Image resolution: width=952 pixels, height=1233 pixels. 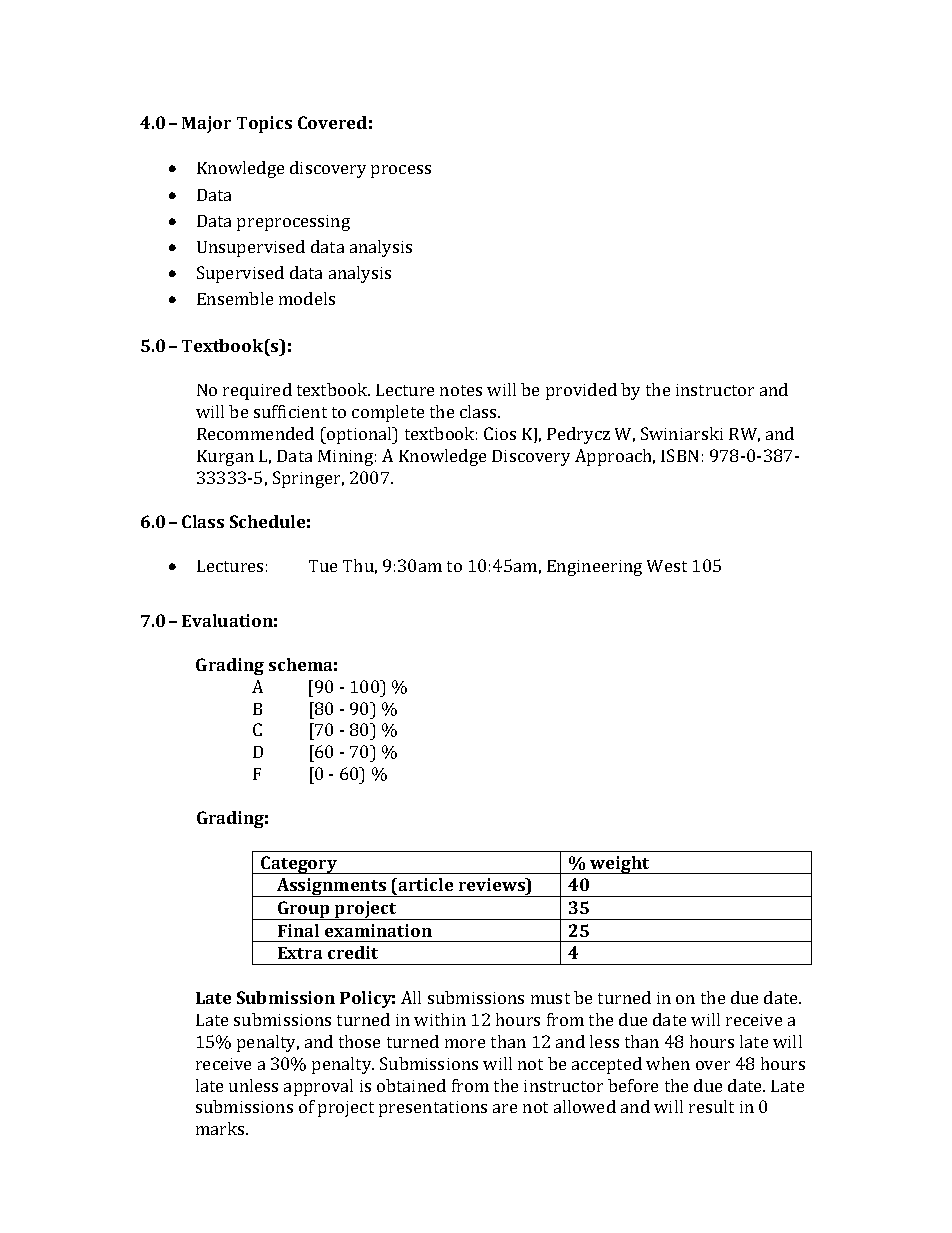 I want to click on Recommended, so click(x=255, y=433).
